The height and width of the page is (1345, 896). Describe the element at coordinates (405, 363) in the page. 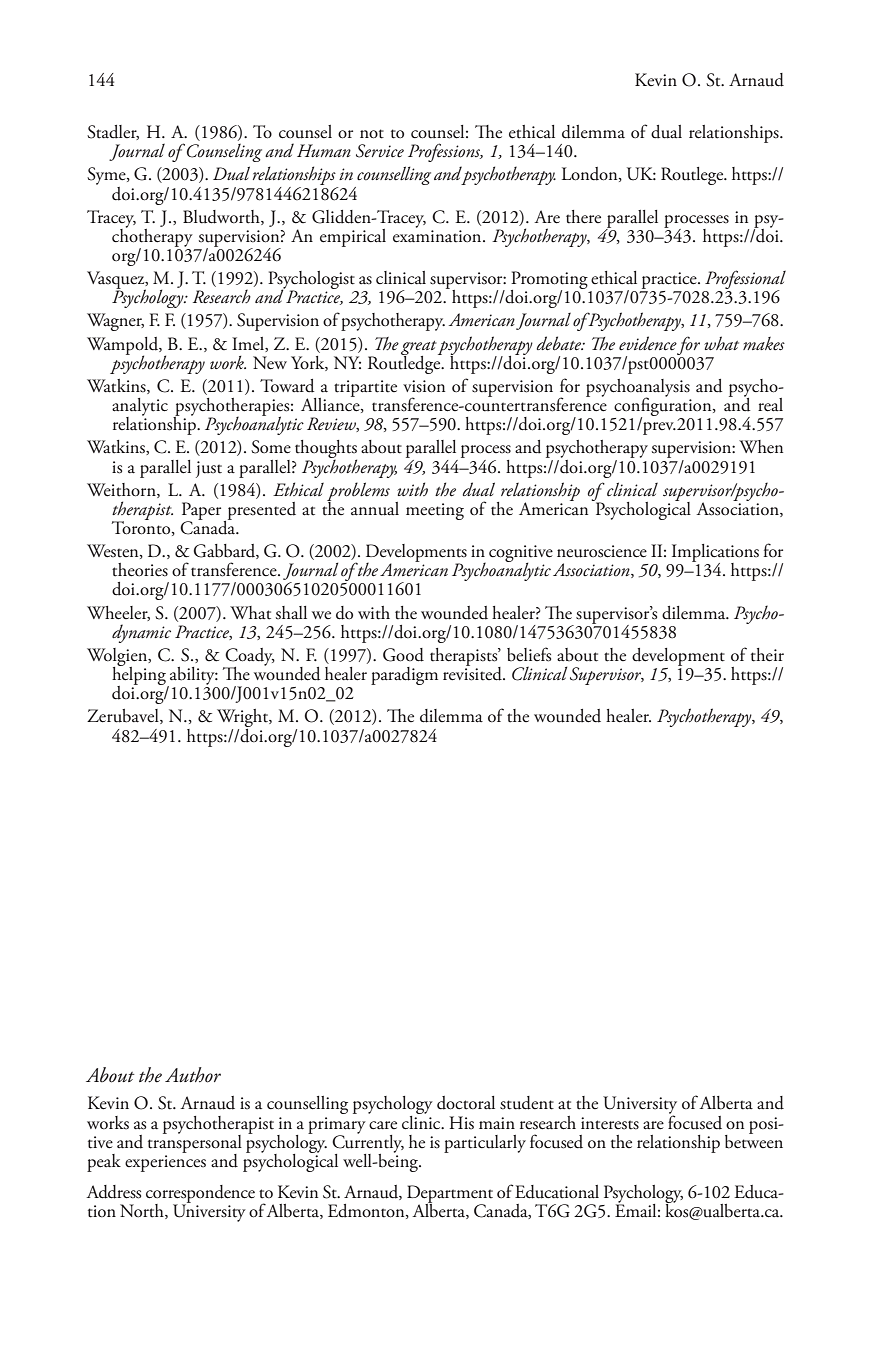

I see `Routledge` at that location.
